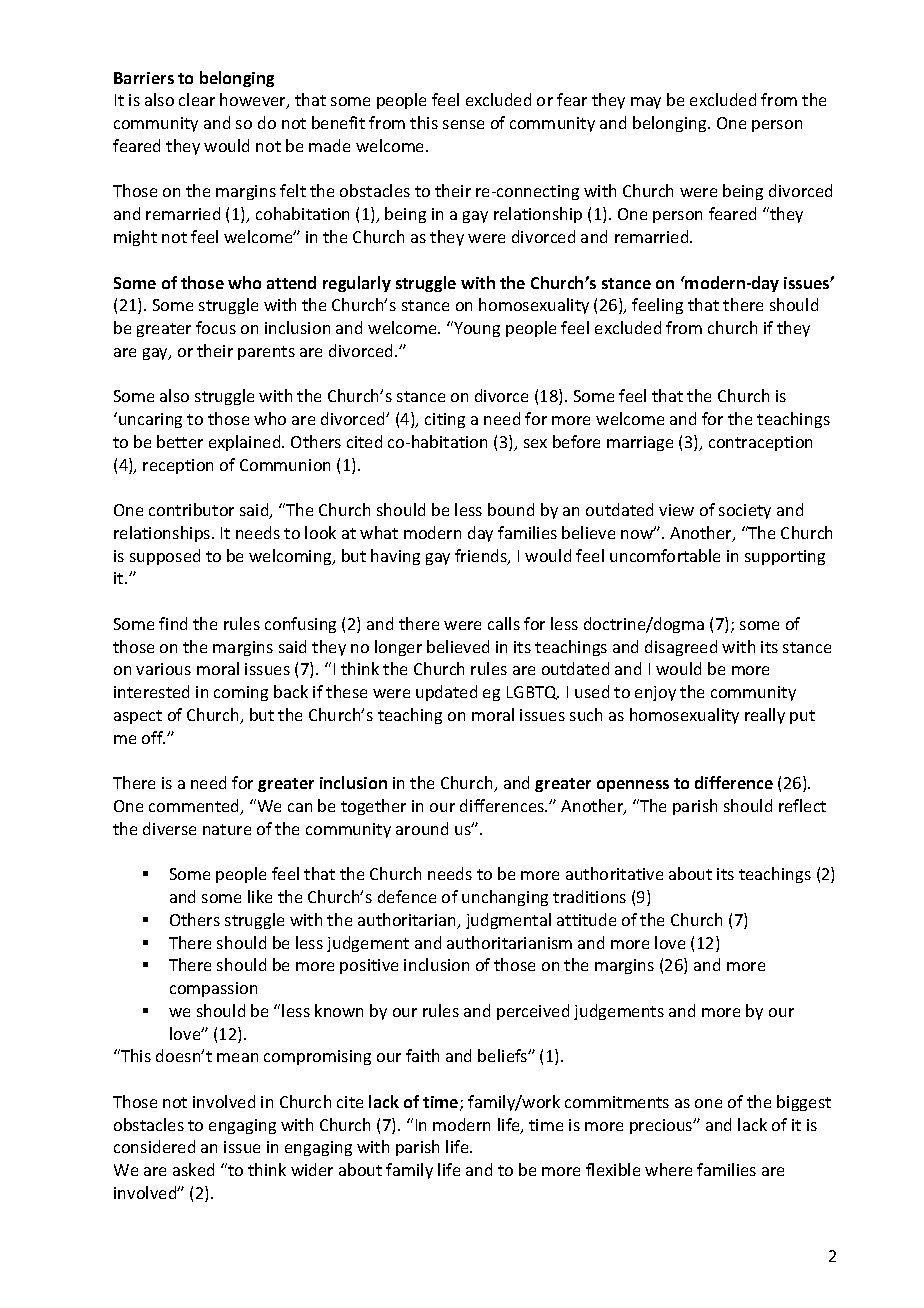  Describe the element at coordinates (197, 99) in the screenshot. I see `clear` at that location.
